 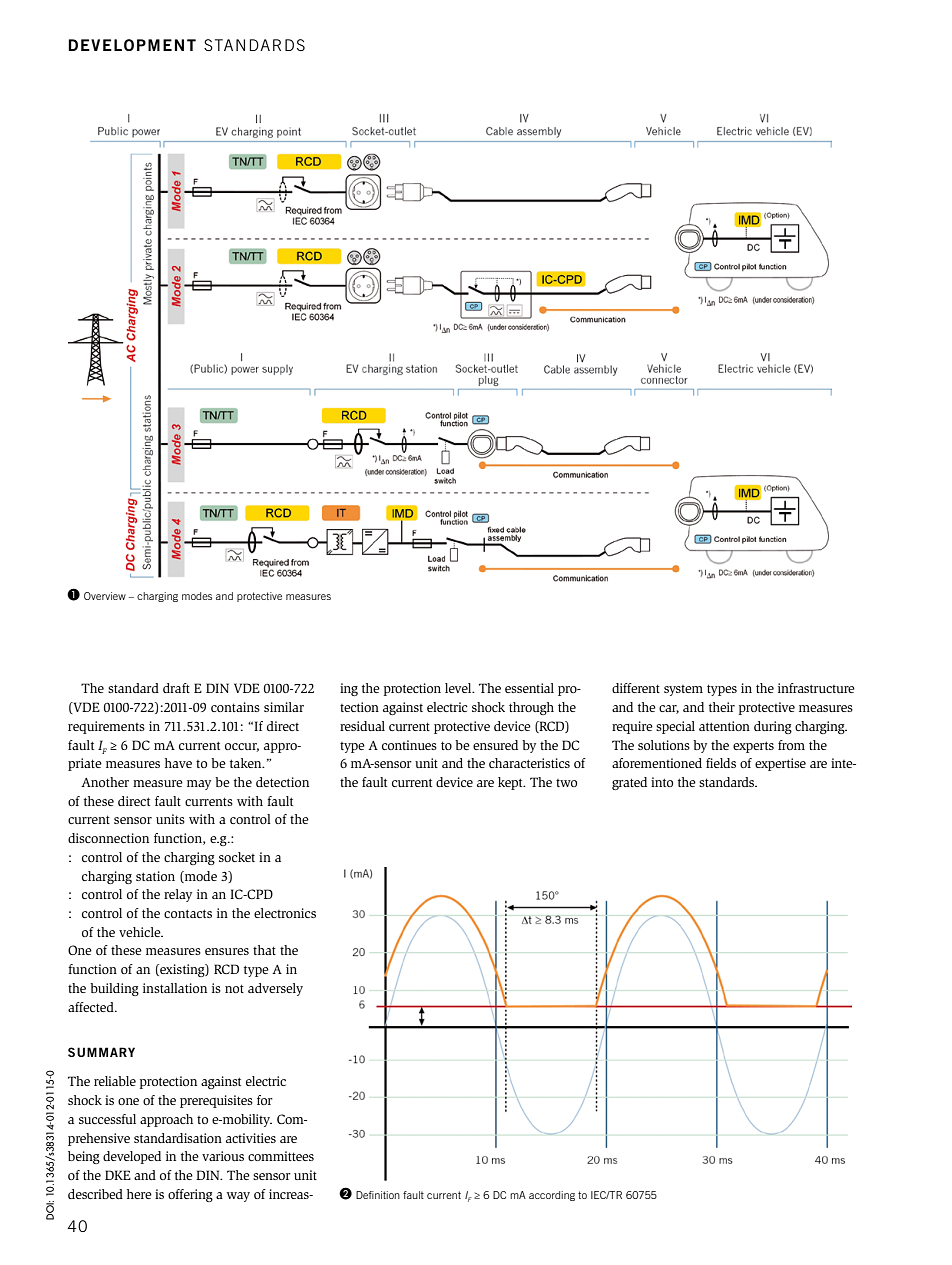 What do you see at coordinates (178, 895) in the screenshot?
I see `relay` at bounding box center [178, 895].
